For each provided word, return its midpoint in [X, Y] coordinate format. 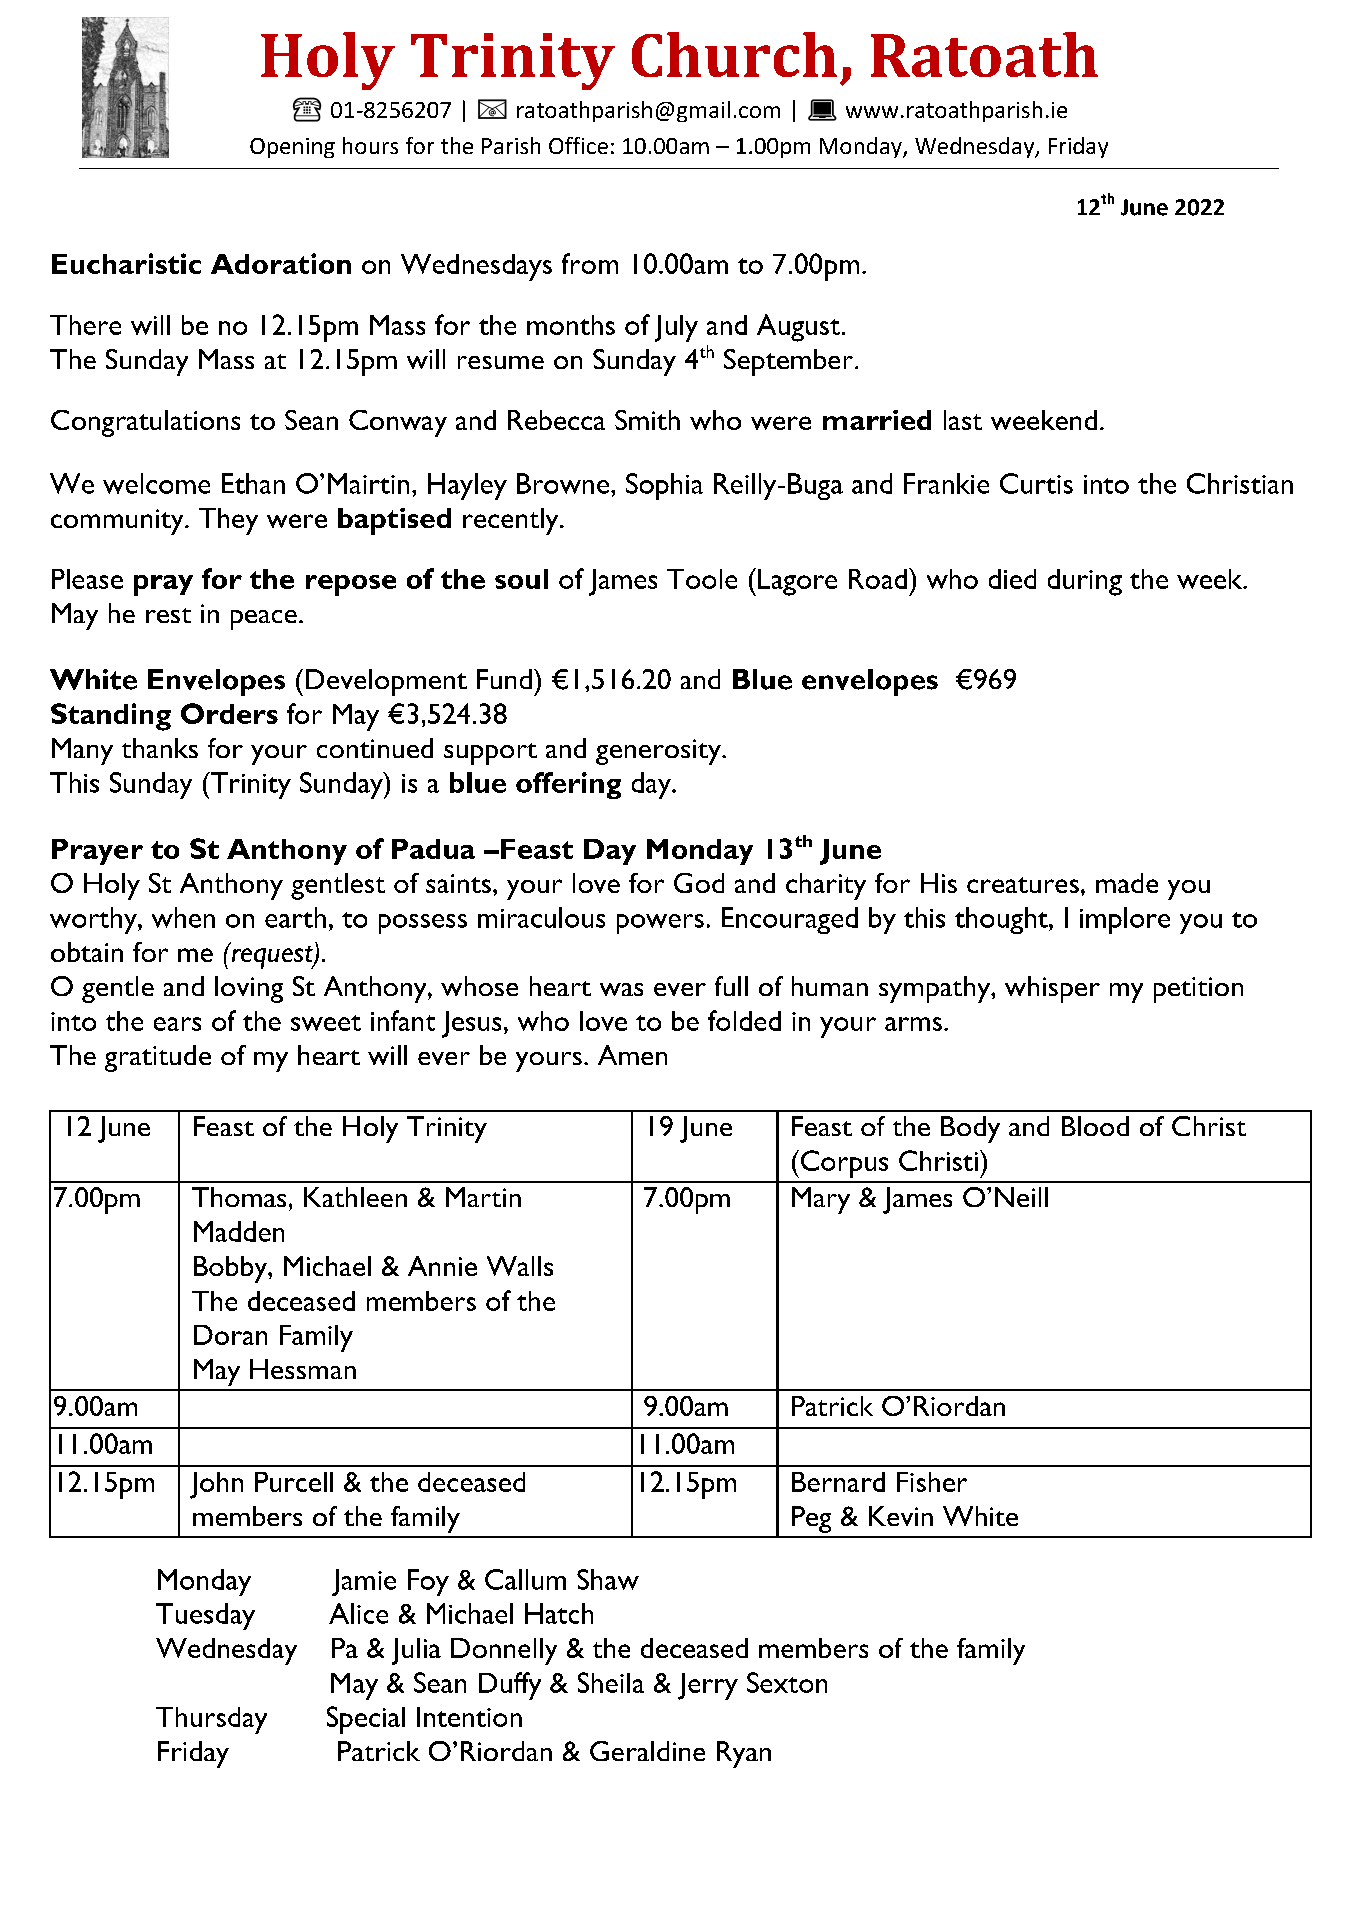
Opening [292, 148]
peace [264, 620]
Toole [702, 579]
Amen [632, 1055]
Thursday [211, 1720]
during [1085, 582]
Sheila [611, 1682]
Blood [1095, 1126]
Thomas [239, 1197]
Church [734, 54]
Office [578, 145]
